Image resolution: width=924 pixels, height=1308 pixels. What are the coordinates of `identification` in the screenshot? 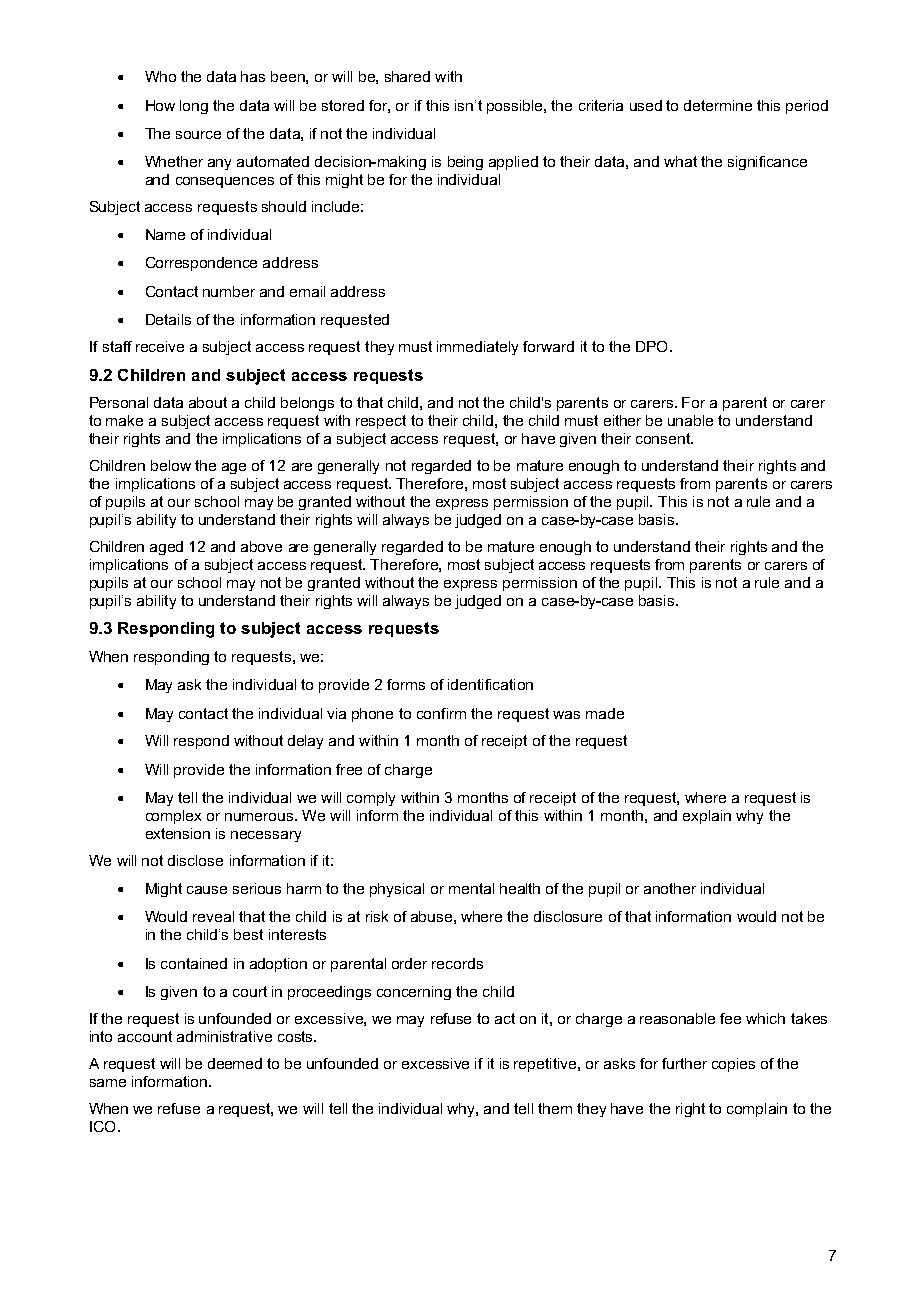 It's located at (490, 684).
